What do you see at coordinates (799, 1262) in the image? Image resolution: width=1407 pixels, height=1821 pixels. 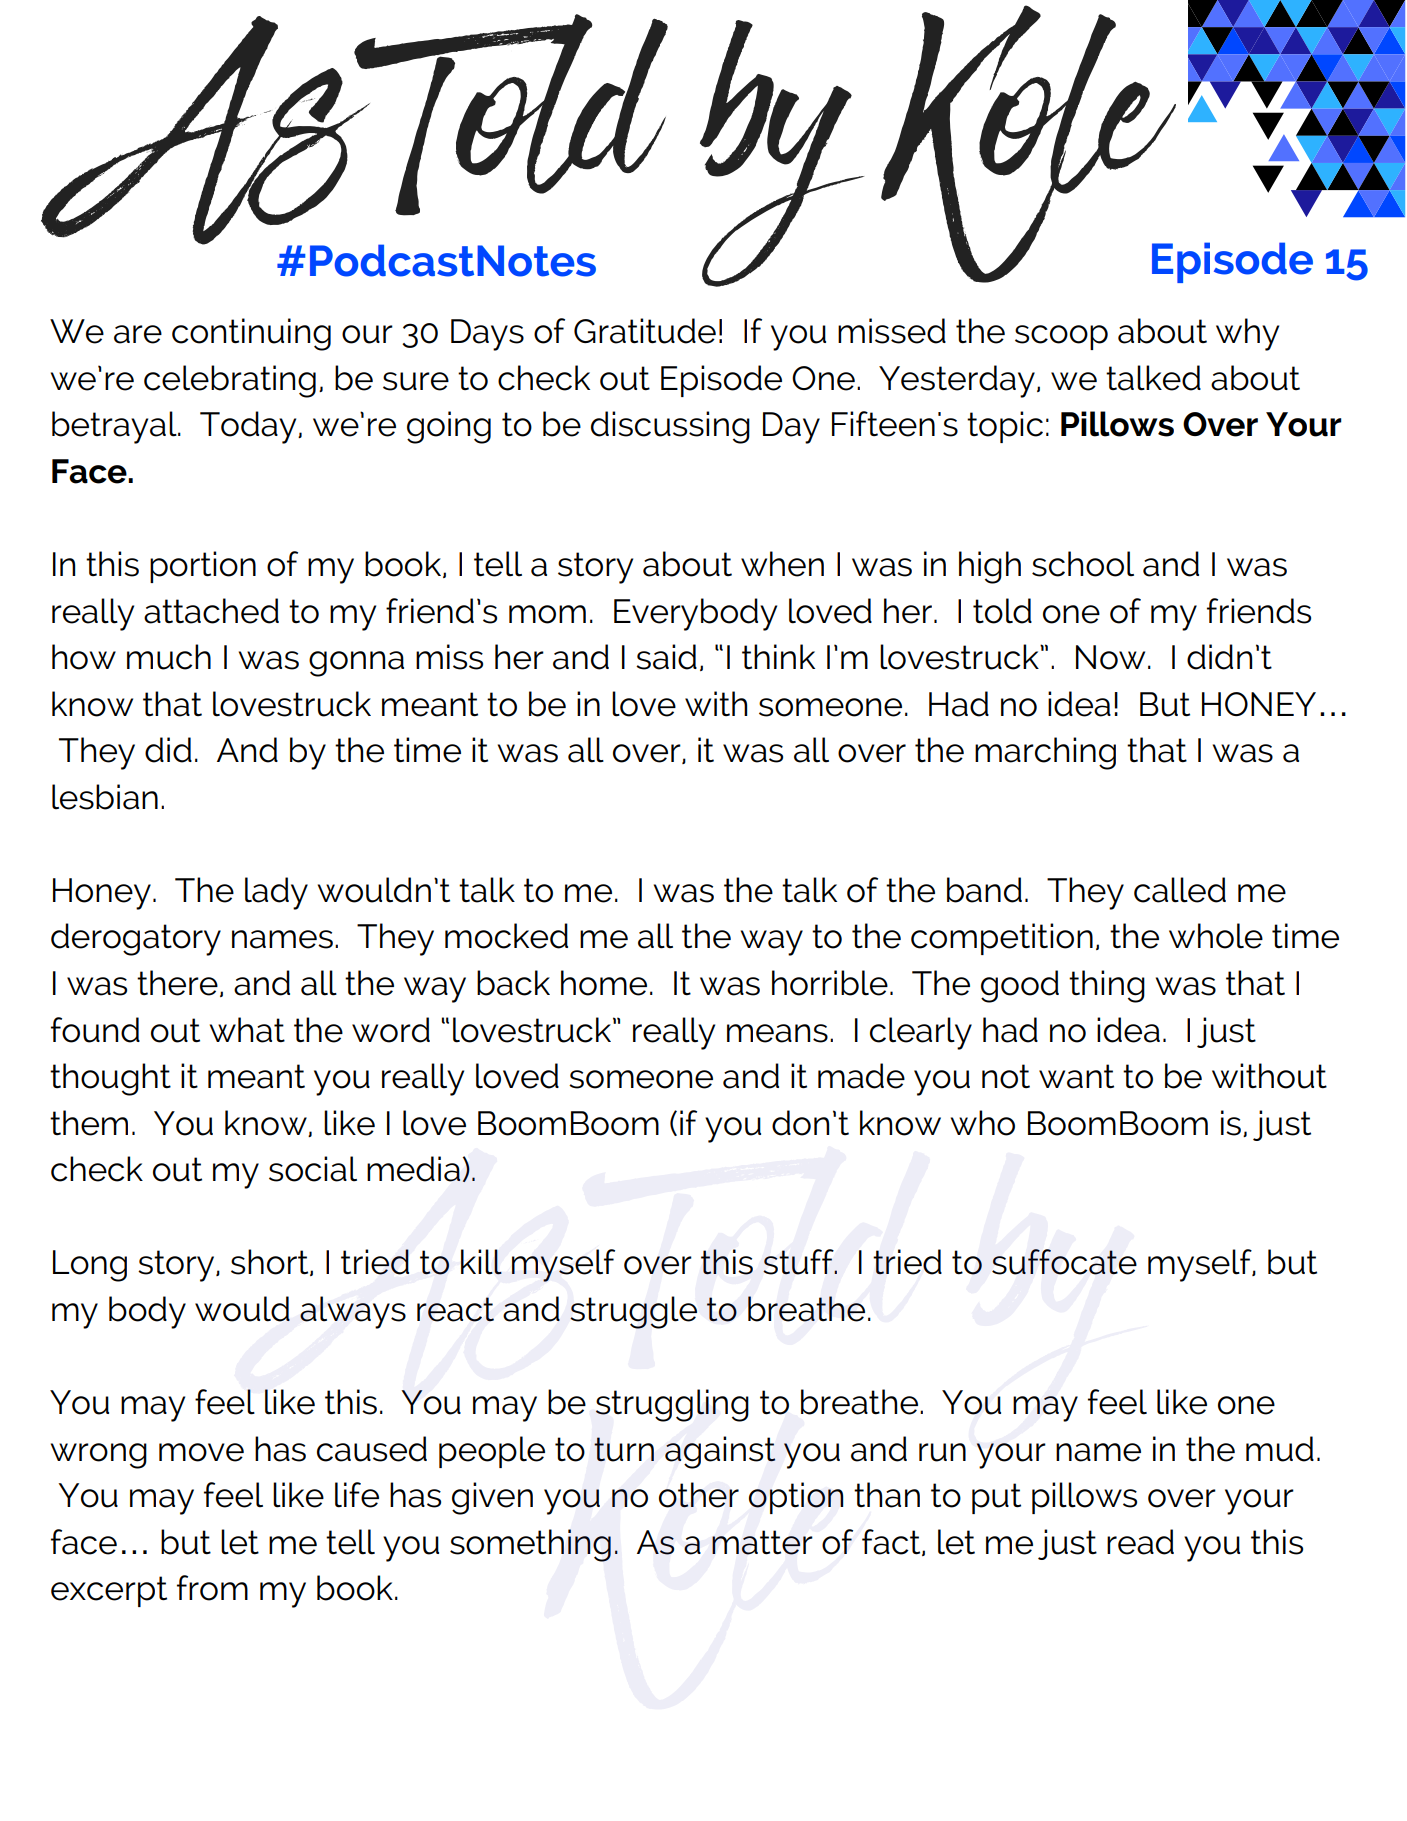 I see `stuff` at bounding box center [799, 1262].
